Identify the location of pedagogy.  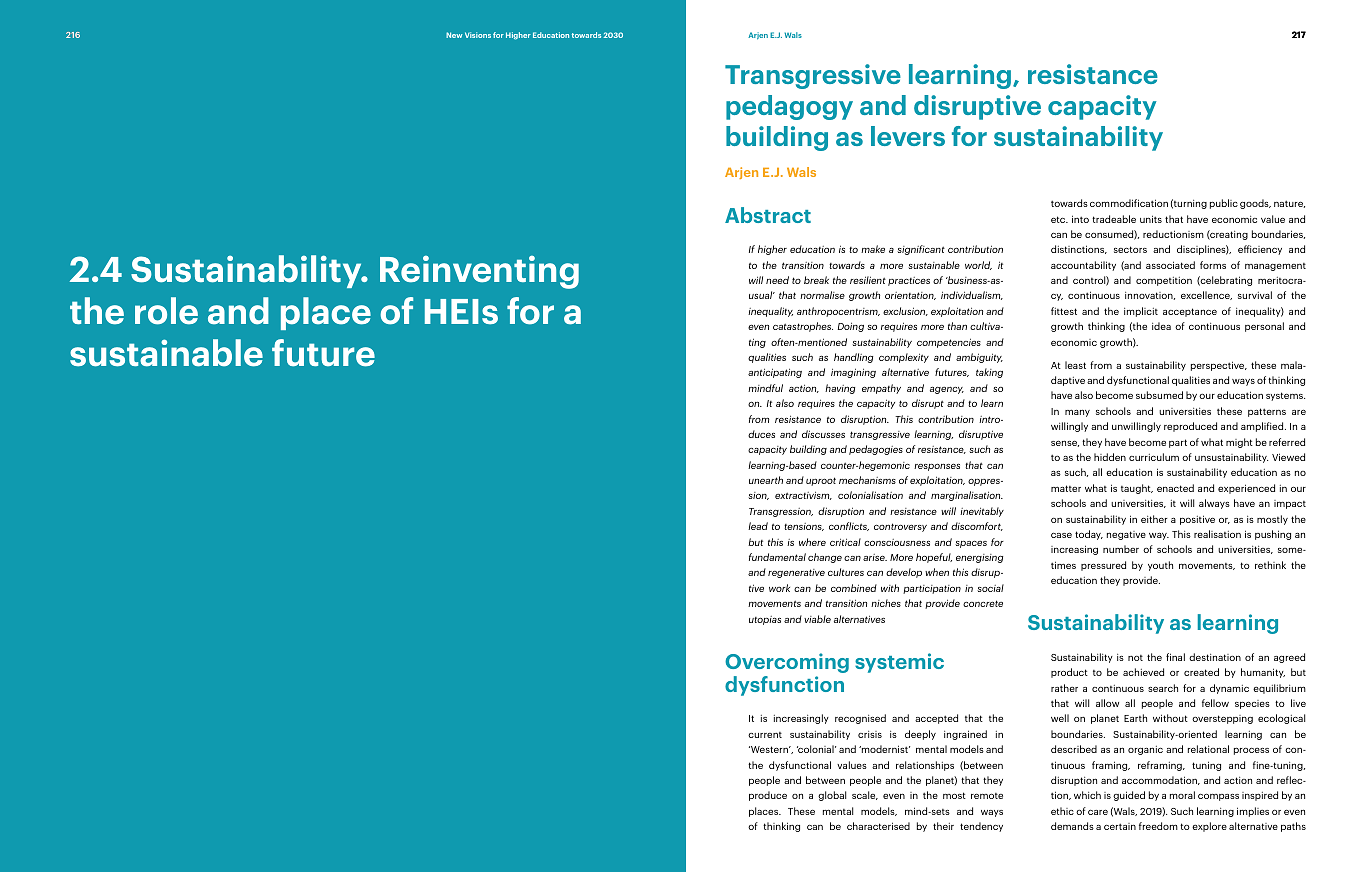
(789, 107).
